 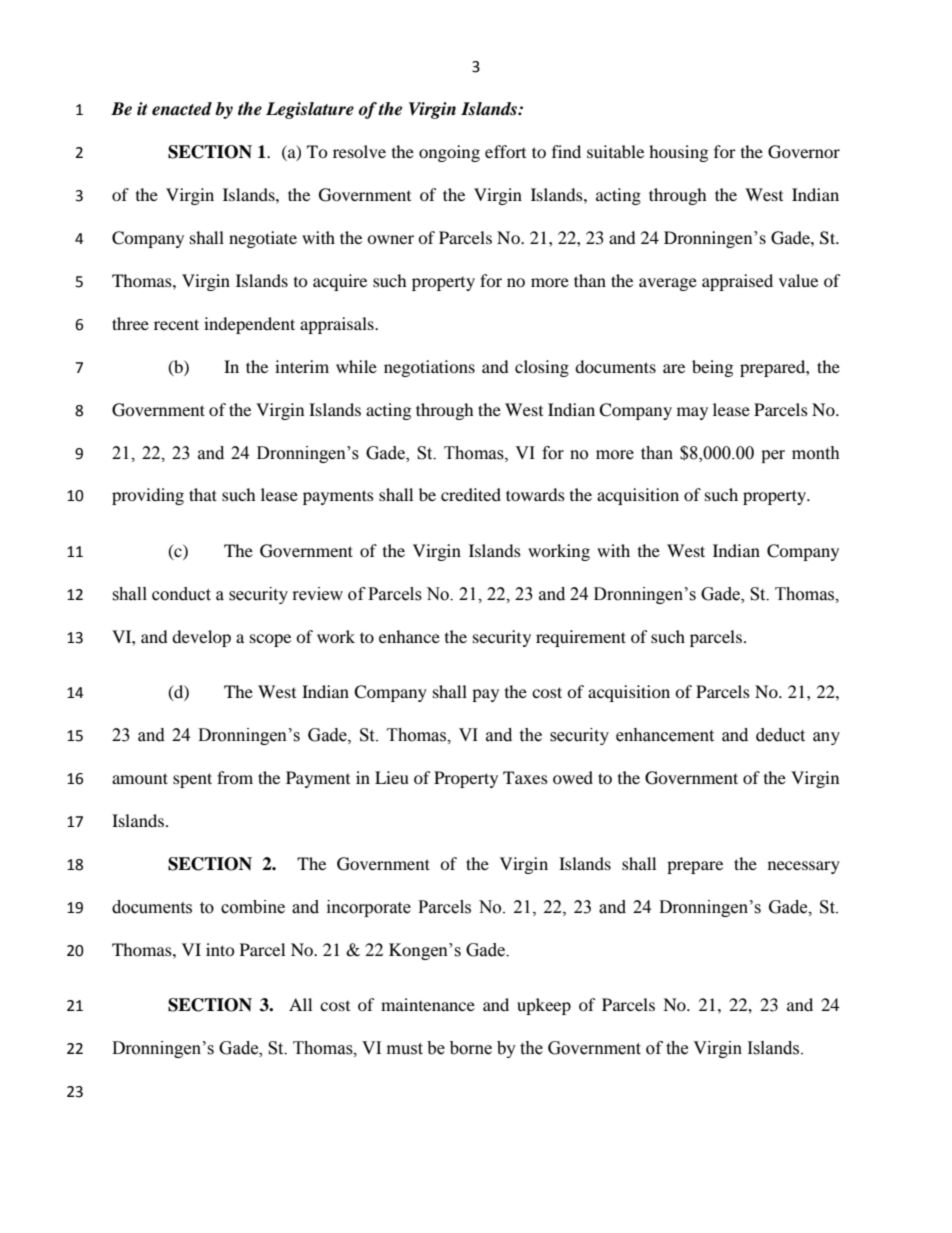 I want to click on credited, so click(x=471, y=494).
